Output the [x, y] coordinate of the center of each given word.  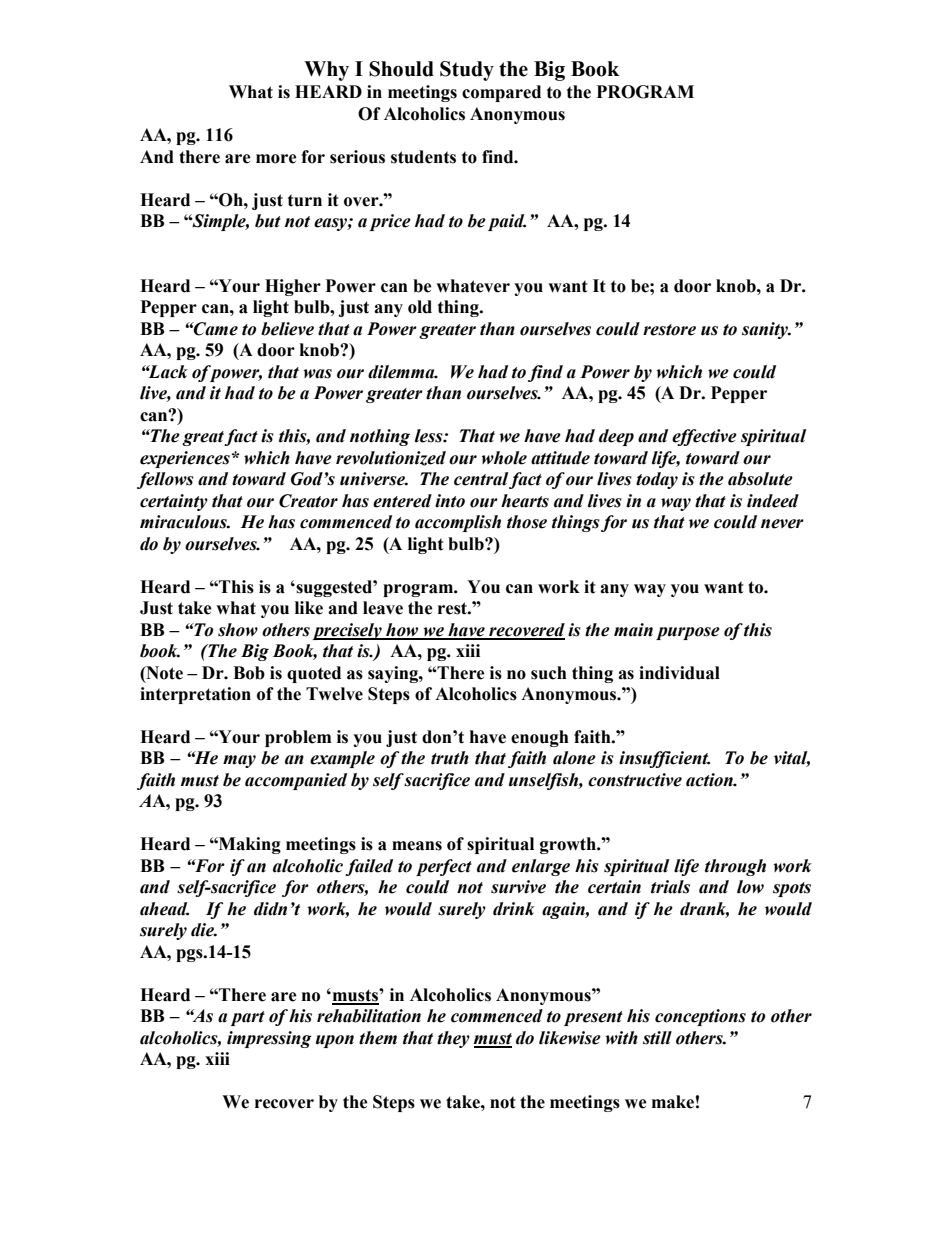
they [453, 1039]
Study [467, 71]
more [276, 159]
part [247, 1018]
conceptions [700, 1017]
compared [501, 93]
